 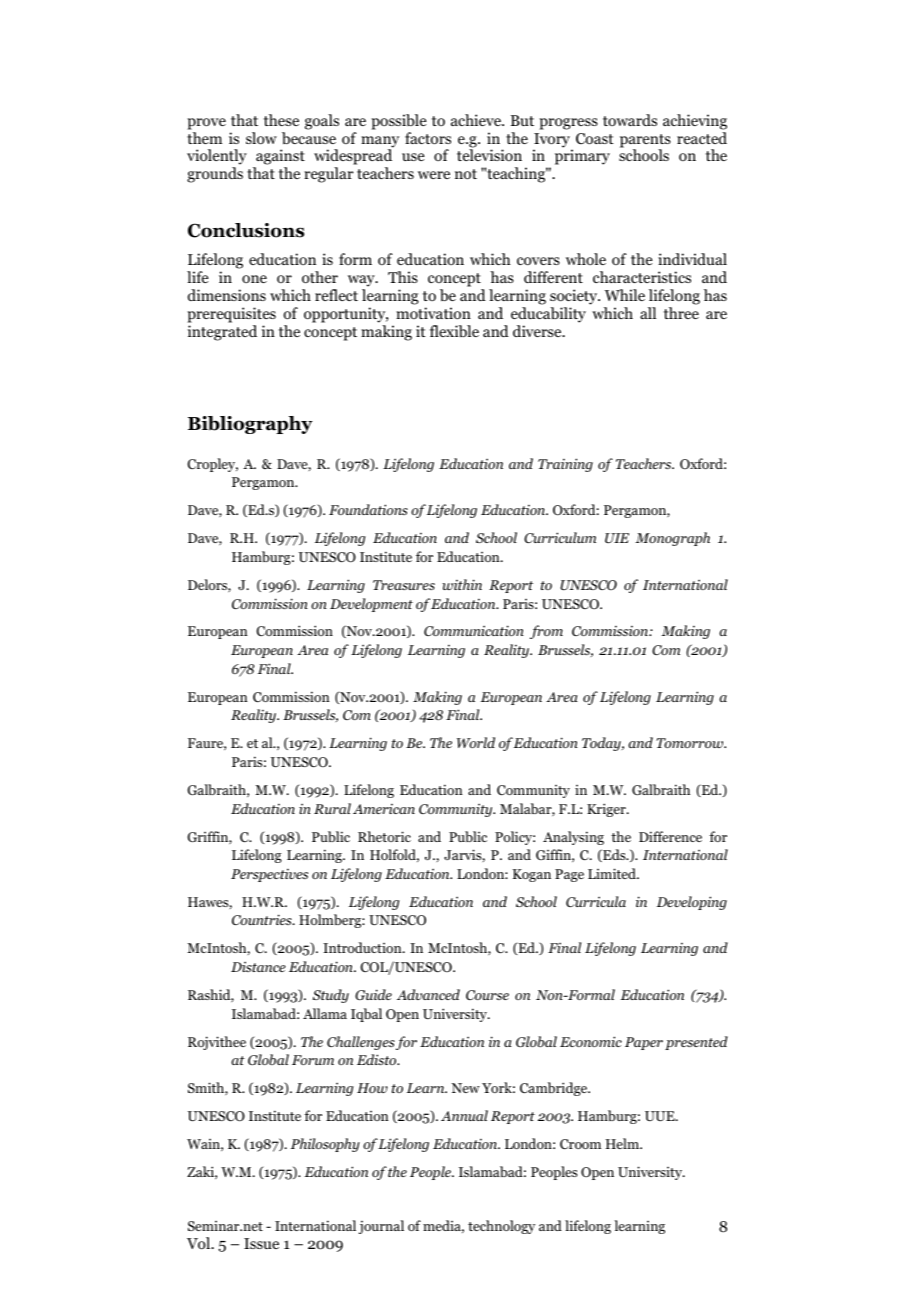 I want to click on technology, so click(x=501, y=1227).
